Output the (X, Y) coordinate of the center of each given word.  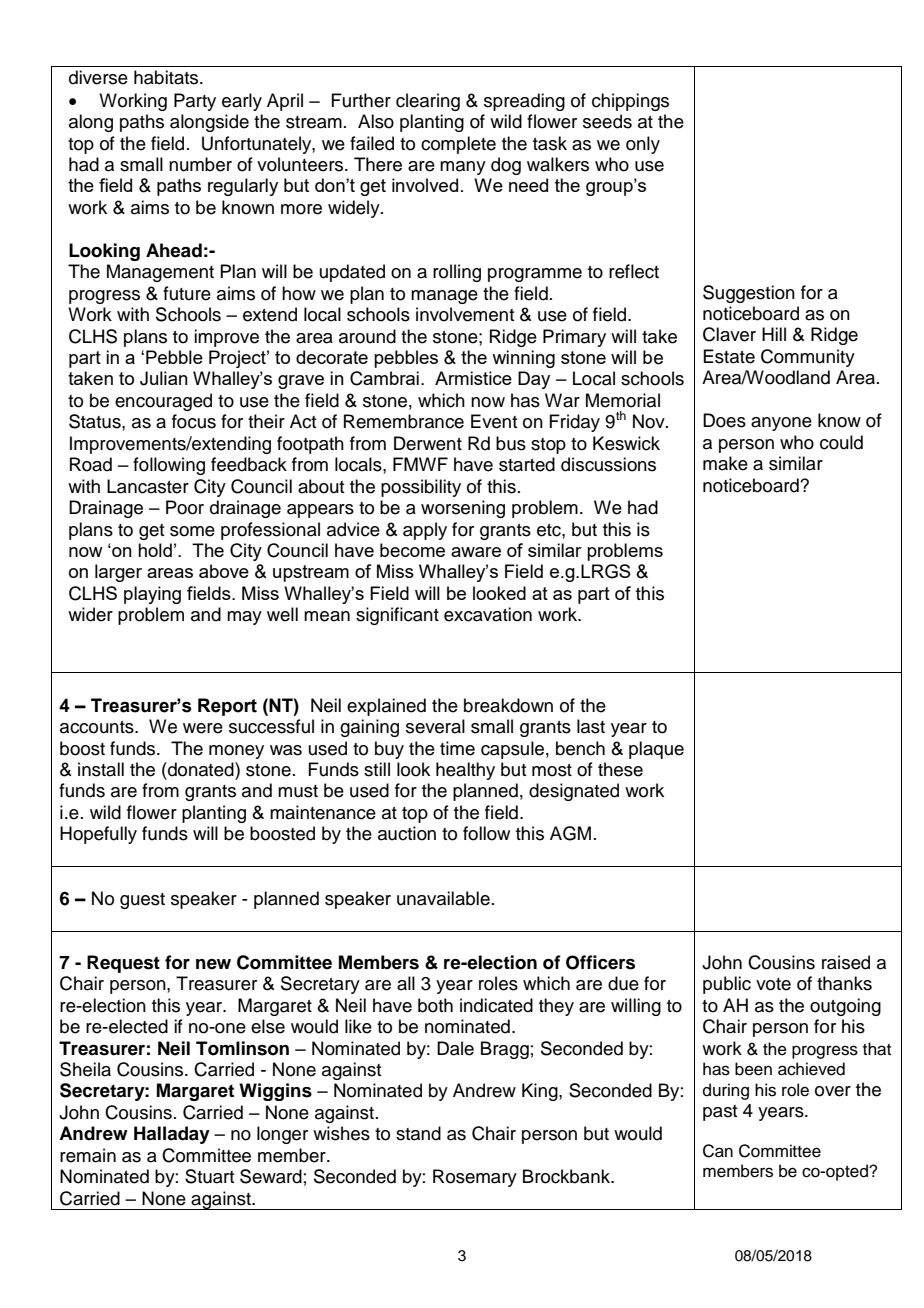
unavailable (443, 898)
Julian (164, 378)
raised (846, 962)
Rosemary (475, 1178)
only (643, 145)
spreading (524, 102)
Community (808, 358)
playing (152, 595)
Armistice (473, 378)
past (720, 1113)
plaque (656, 750)
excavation (488, 614)
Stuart (209, 1176)
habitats (167, 77)
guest (142, 901)
